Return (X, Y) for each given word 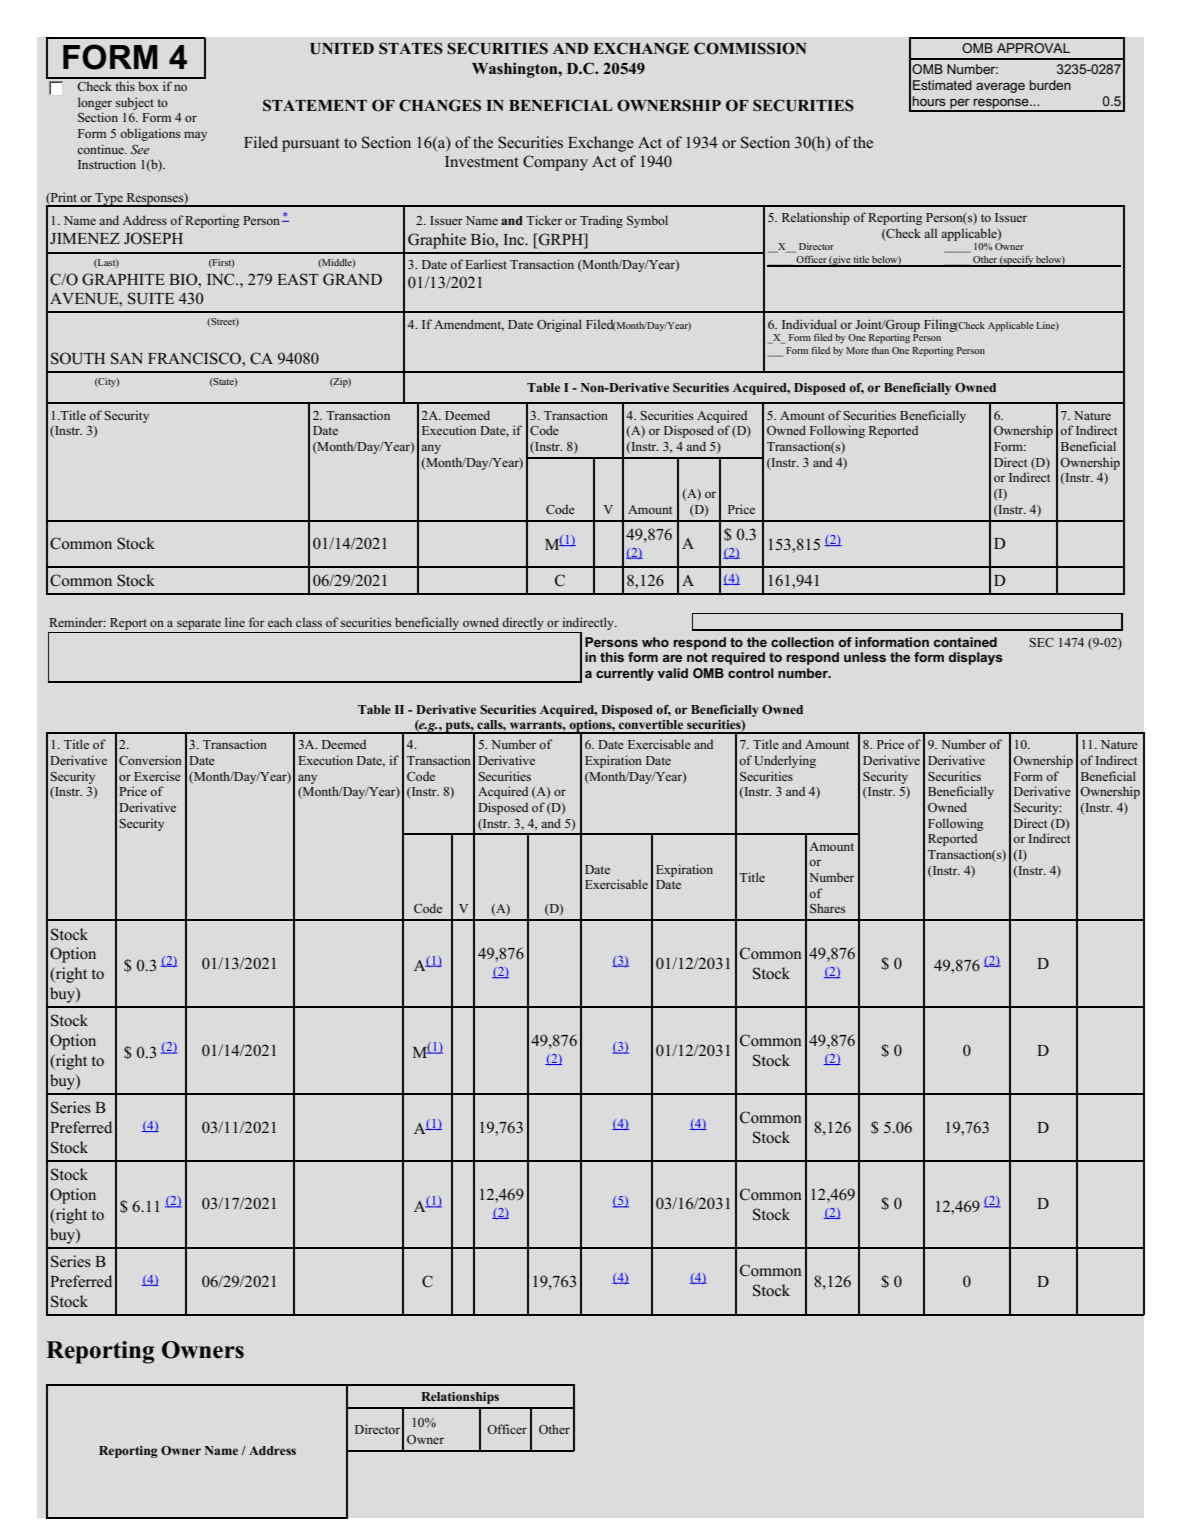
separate (199, 624)
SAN (127, 358)
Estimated (942, 85)
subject (135, 103)
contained (965, 642)
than (880, 350)
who (655, 642)
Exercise (157, 776)
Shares (828, 908)
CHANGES (440, 105)
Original (559, 325)
